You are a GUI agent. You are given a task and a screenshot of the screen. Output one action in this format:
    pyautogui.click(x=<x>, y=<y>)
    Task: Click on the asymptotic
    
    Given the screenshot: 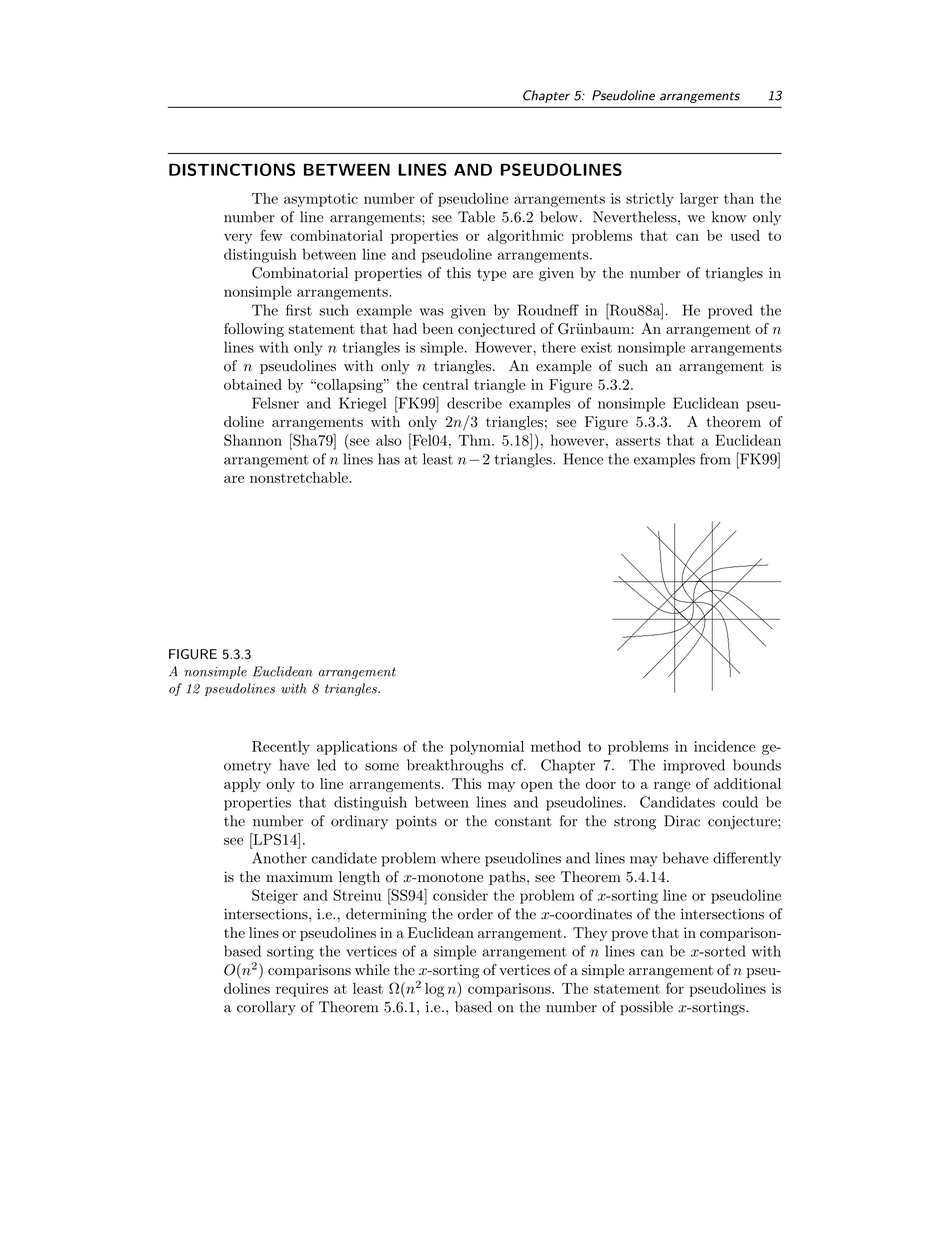 What is the action you would take?
    pyautogui.click(x=321, y=200)
